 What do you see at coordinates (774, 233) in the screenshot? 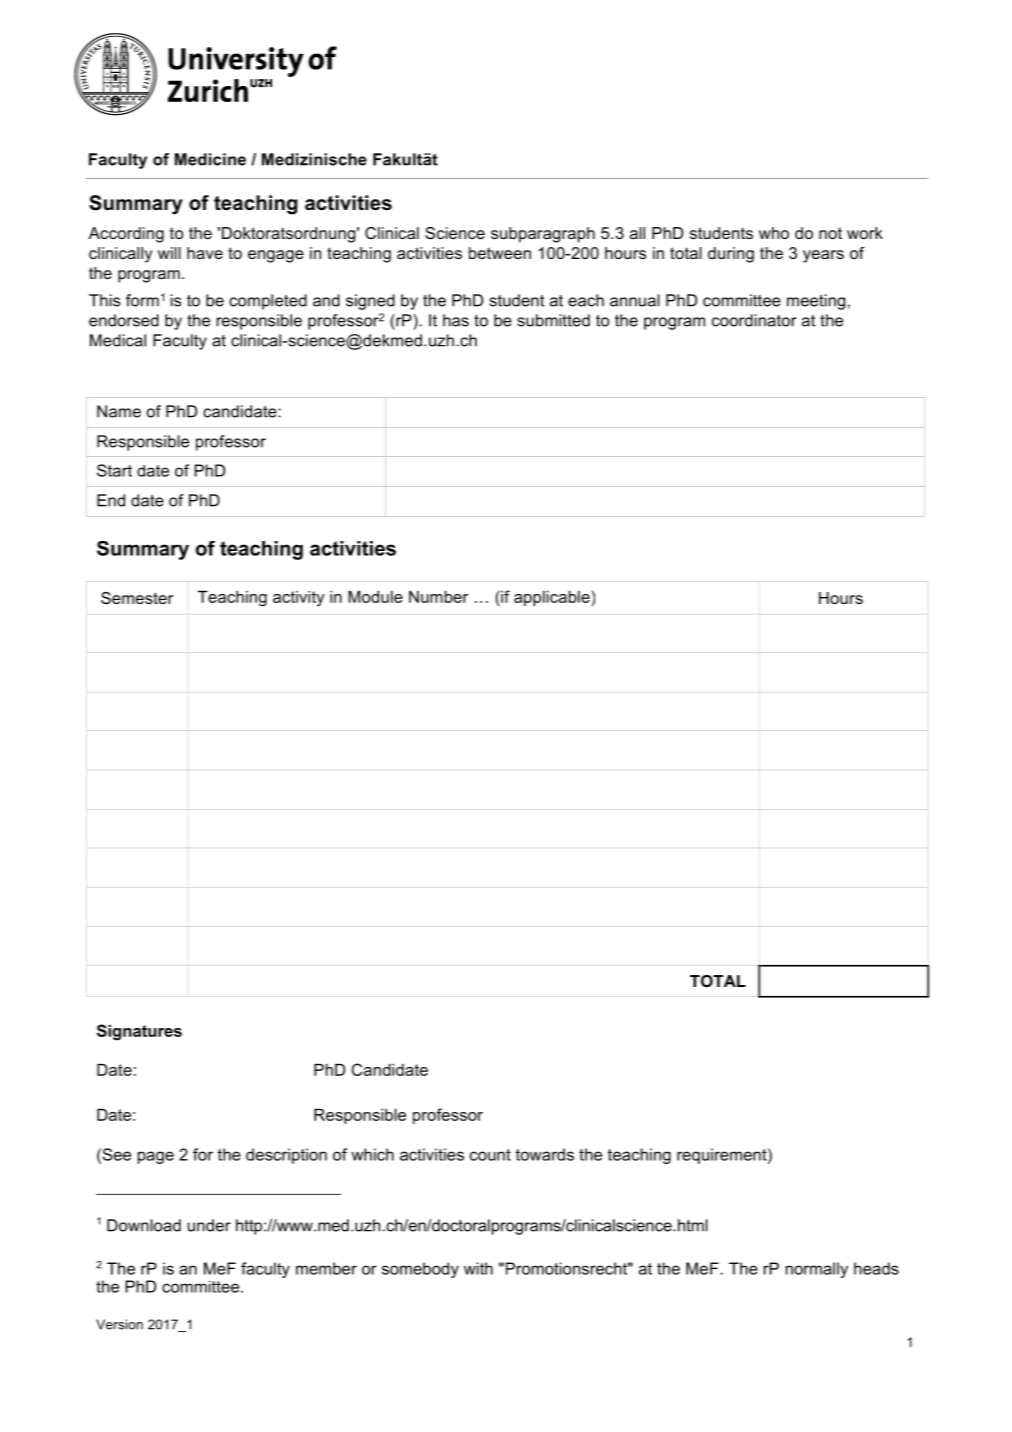
I see `who` at bounding box center [774, 233].
